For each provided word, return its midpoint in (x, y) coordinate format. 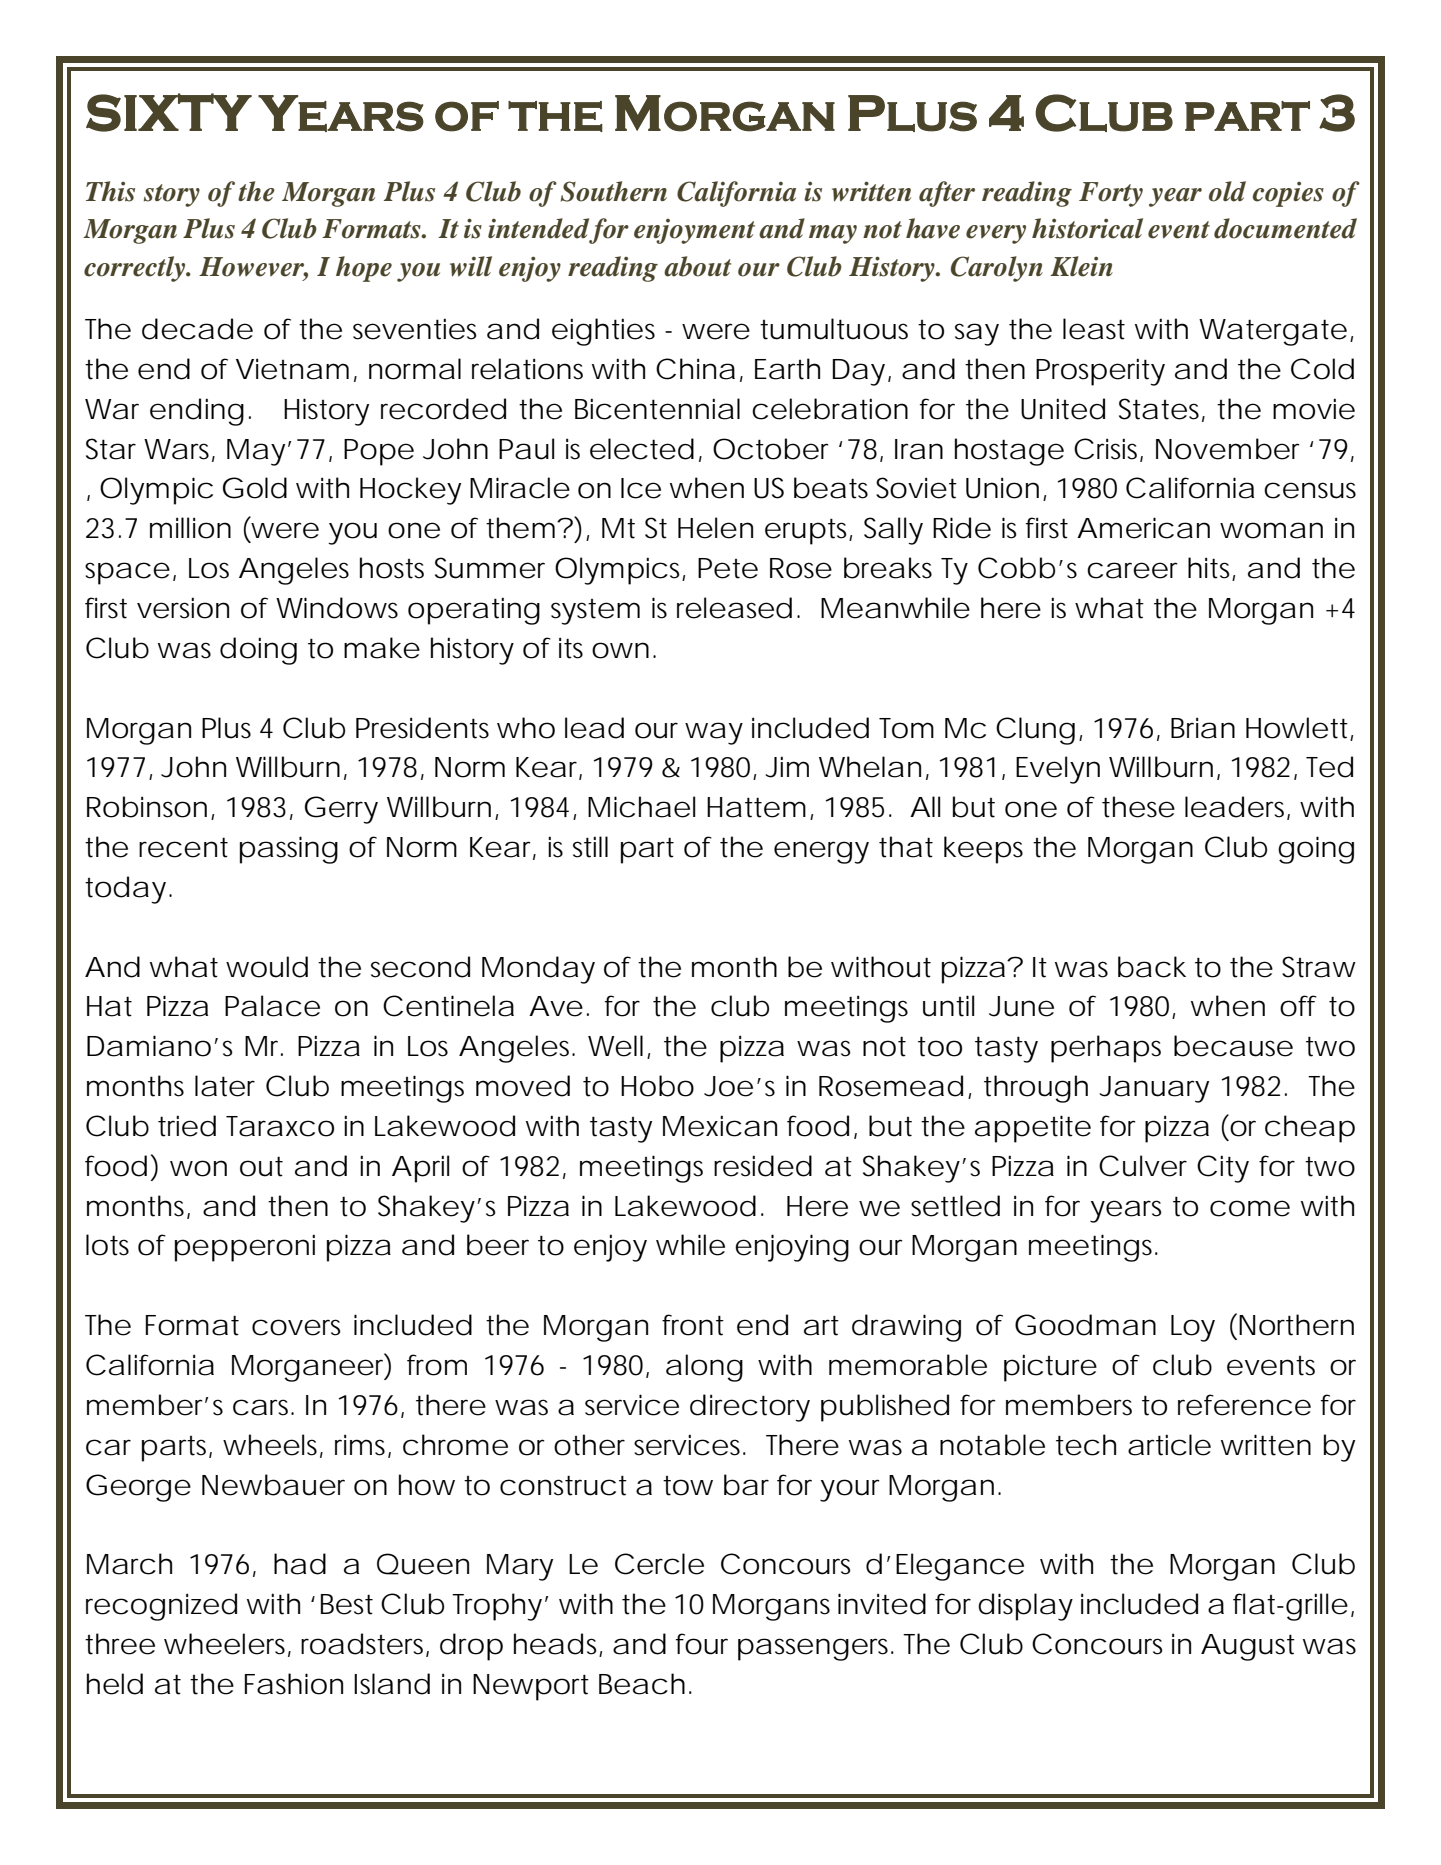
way (714, 733)
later (225, 1086)
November (1228, 449)
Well (615, 1046)
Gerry (341, 810)
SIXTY (169, 112)
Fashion (294, 1684)
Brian (1203, 728)
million (190, 528)
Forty (1111, 194)
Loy (1193, 1328)
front (693, 1325)
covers (296, 1327)
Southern (614, 191)
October (771, 449)
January (1154, 1089)
